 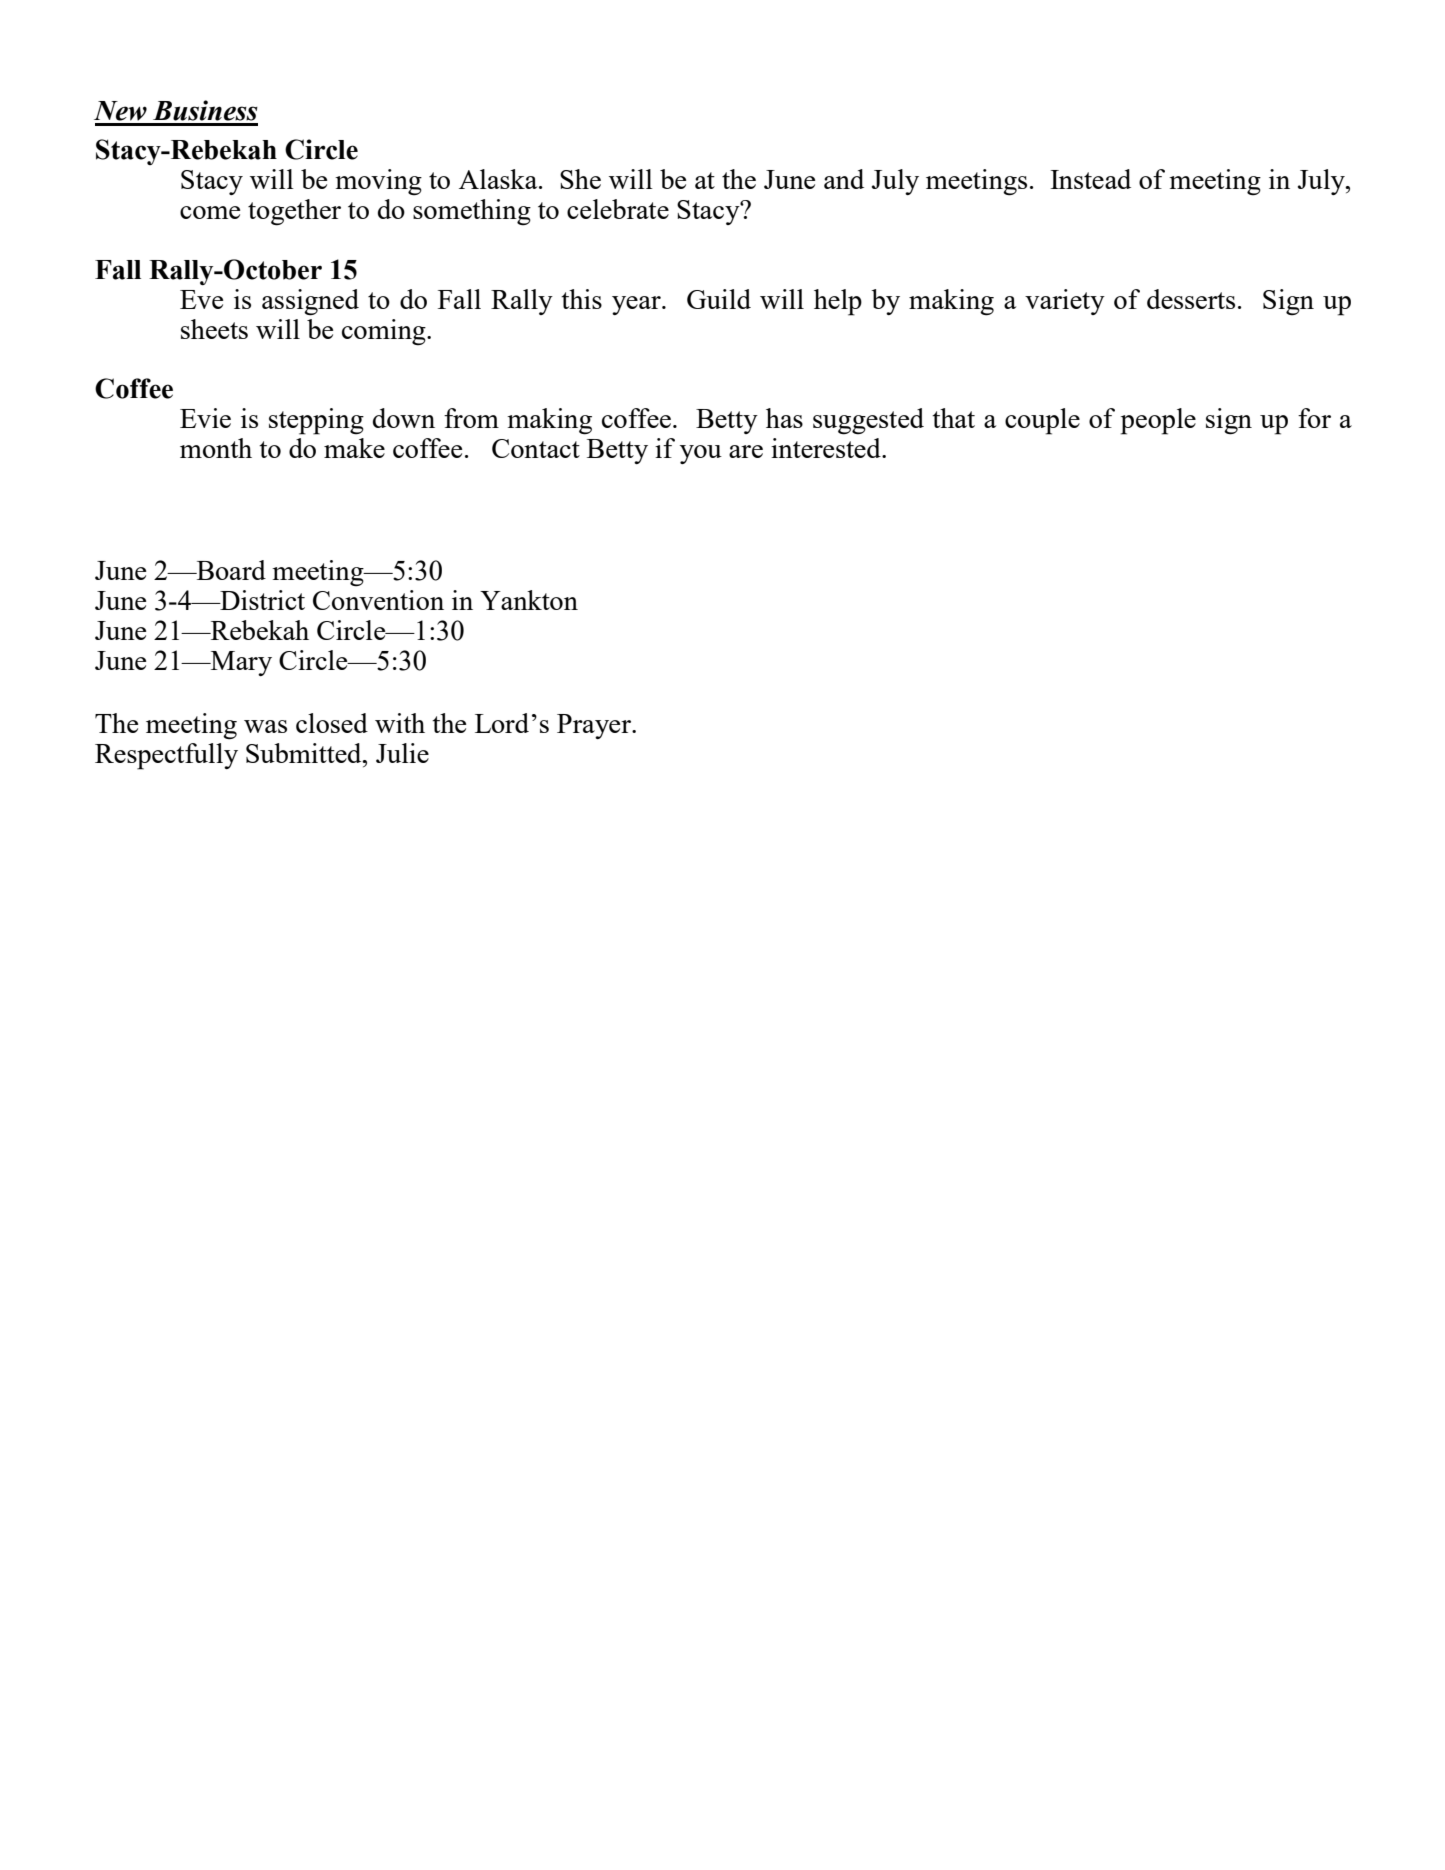 What do you see at coordinates (1158, 421) in the document?
I see `people` at bounding box center [1158, 421].
